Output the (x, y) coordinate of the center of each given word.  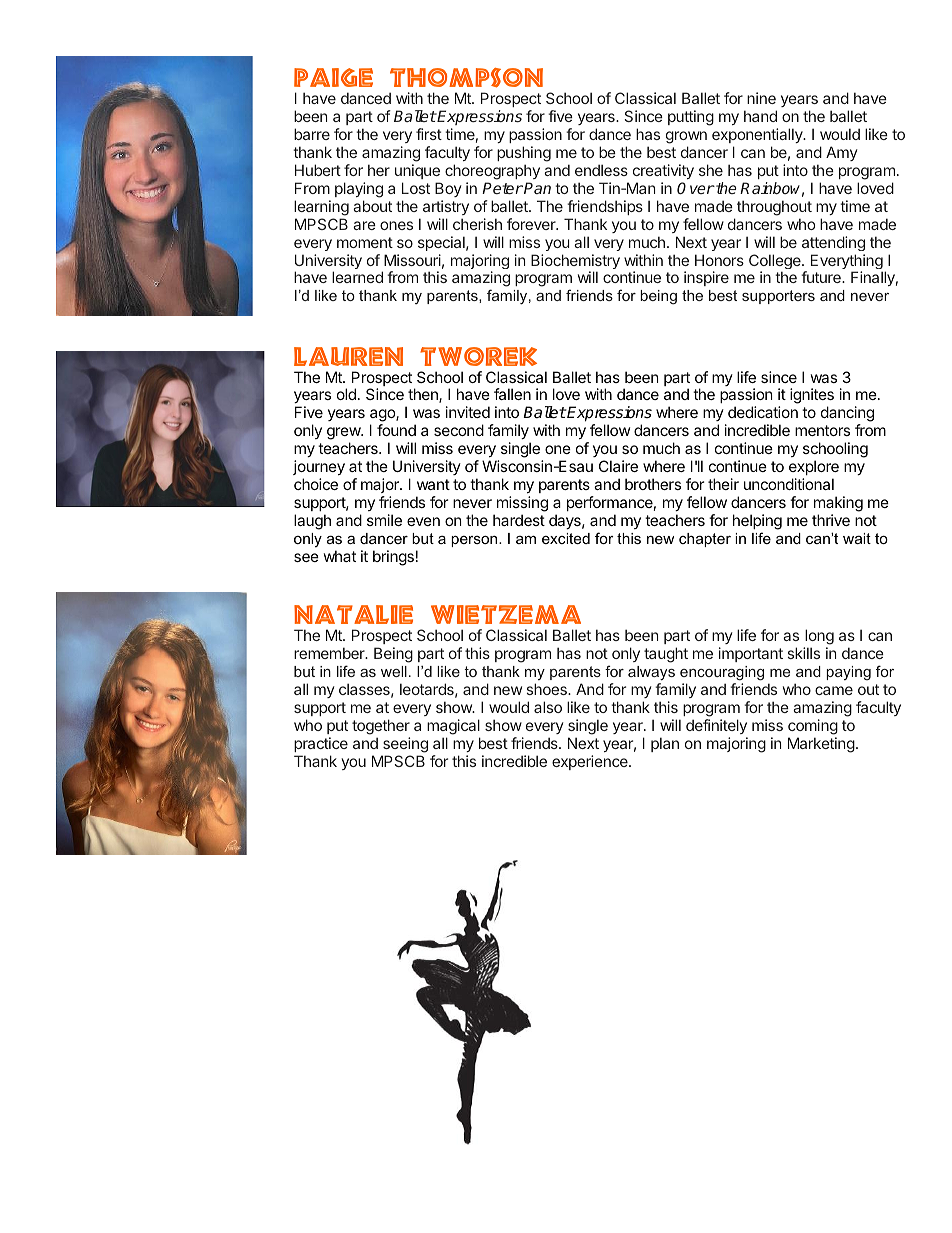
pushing (524, 155)
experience (591, 762)
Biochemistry (575, 263)
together (381, 727)
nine (761, 98)
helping (757, 522)
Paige (333, 77)
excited (566, 538)
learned (357, 277)
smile (384, 520)
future (822, 277)
